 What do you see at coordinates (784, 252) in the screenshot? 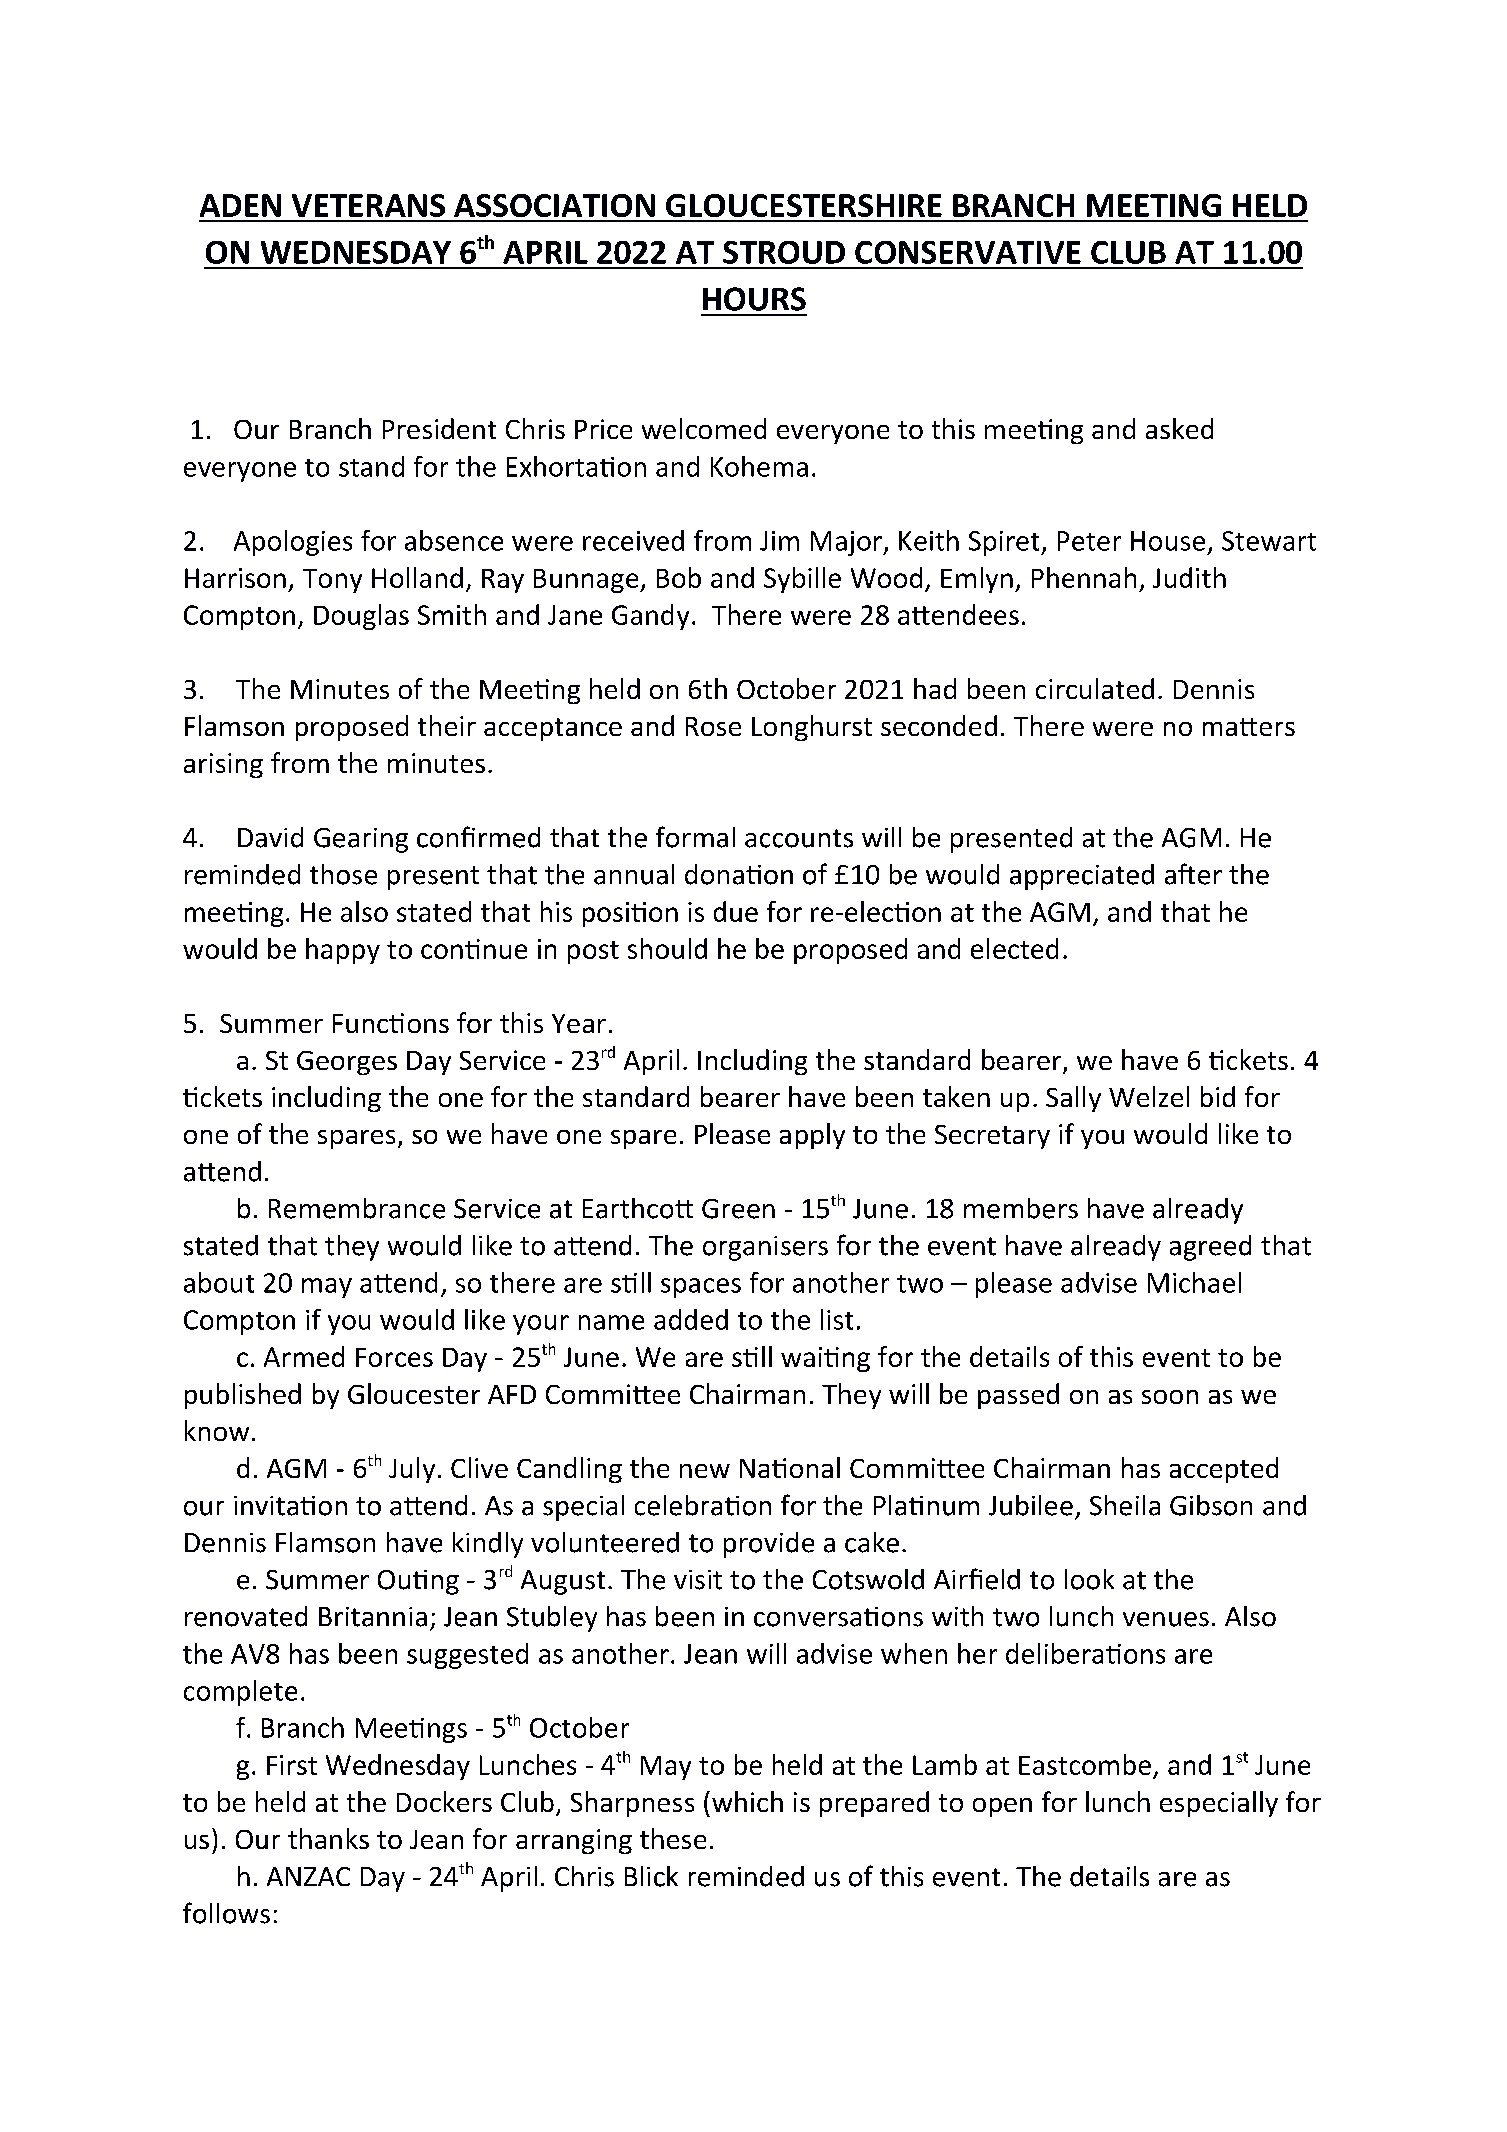
I see `STROUD` at bounding box center [784, 252].
